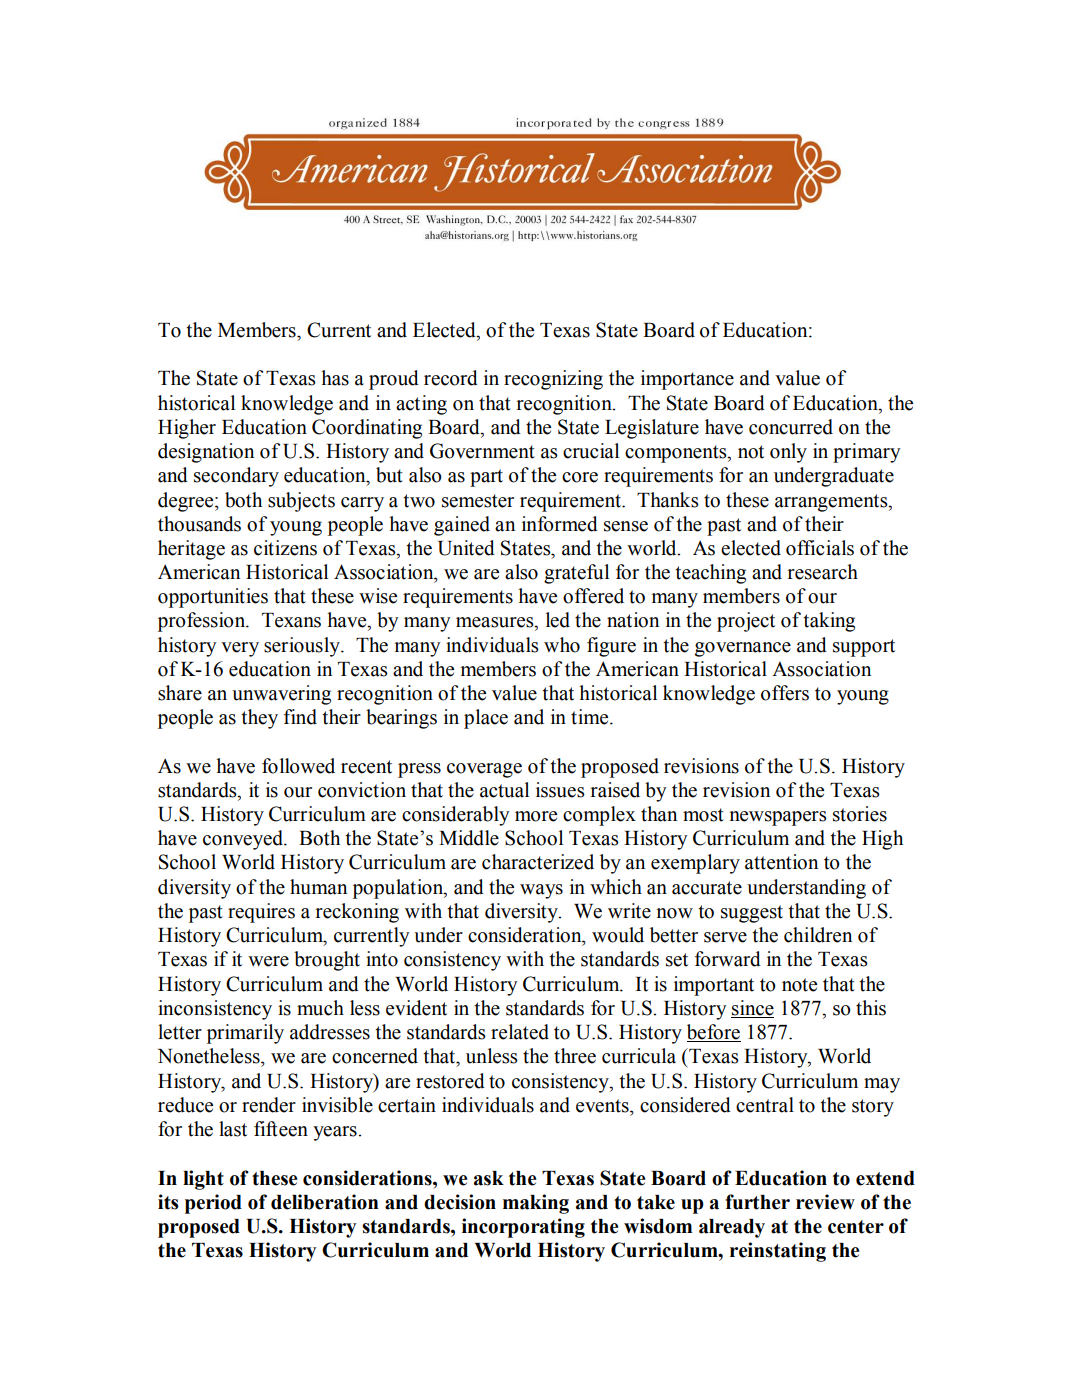 The width and height of the screenshot is (1073, 1389). What do you see at coordinates (553, 380) in the screenshot?
I see `recognizing` at bounding box center [553, 380].
